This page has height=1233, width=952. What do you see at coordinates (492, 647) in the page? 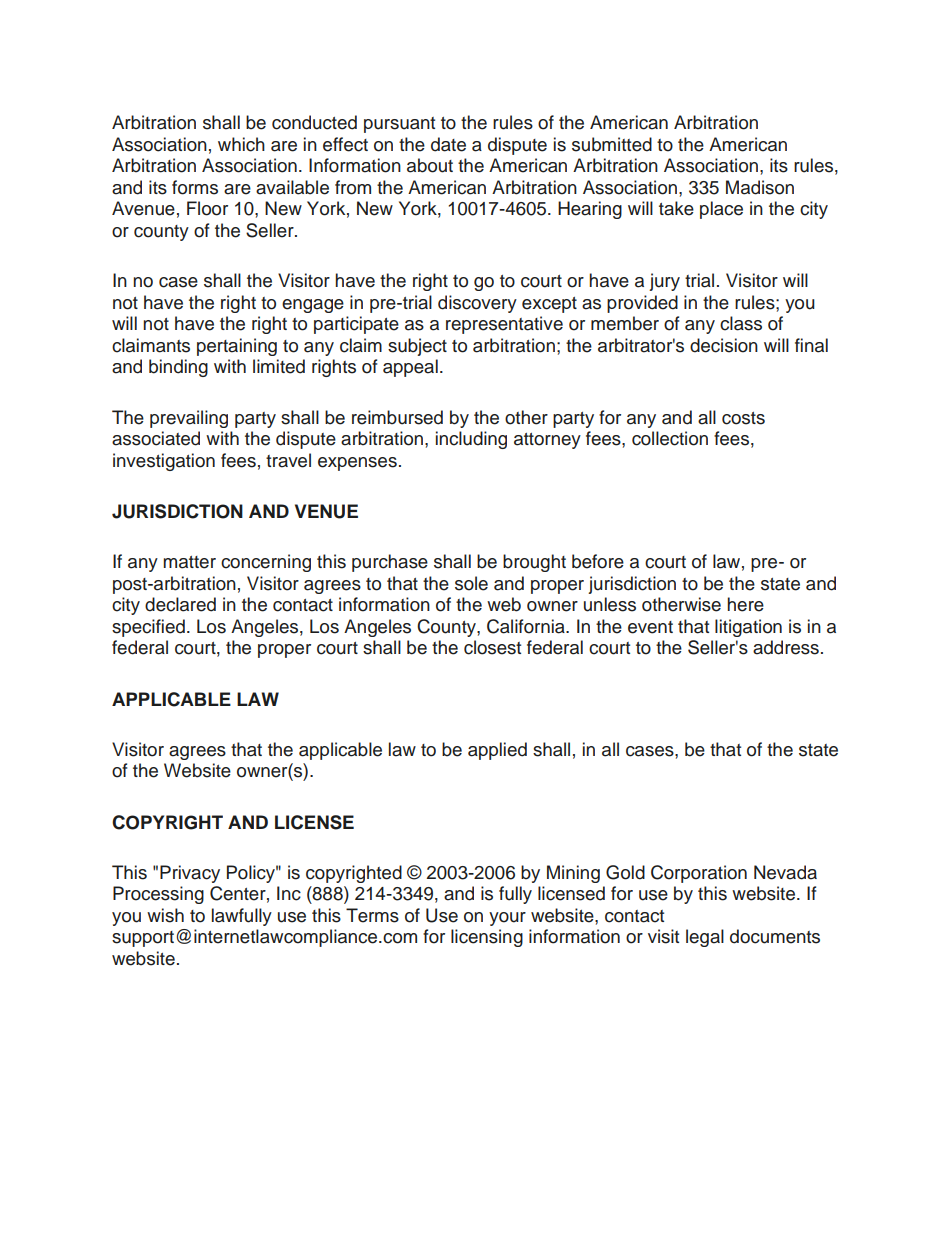
I see `closest` at bounding box center [492, 647].
